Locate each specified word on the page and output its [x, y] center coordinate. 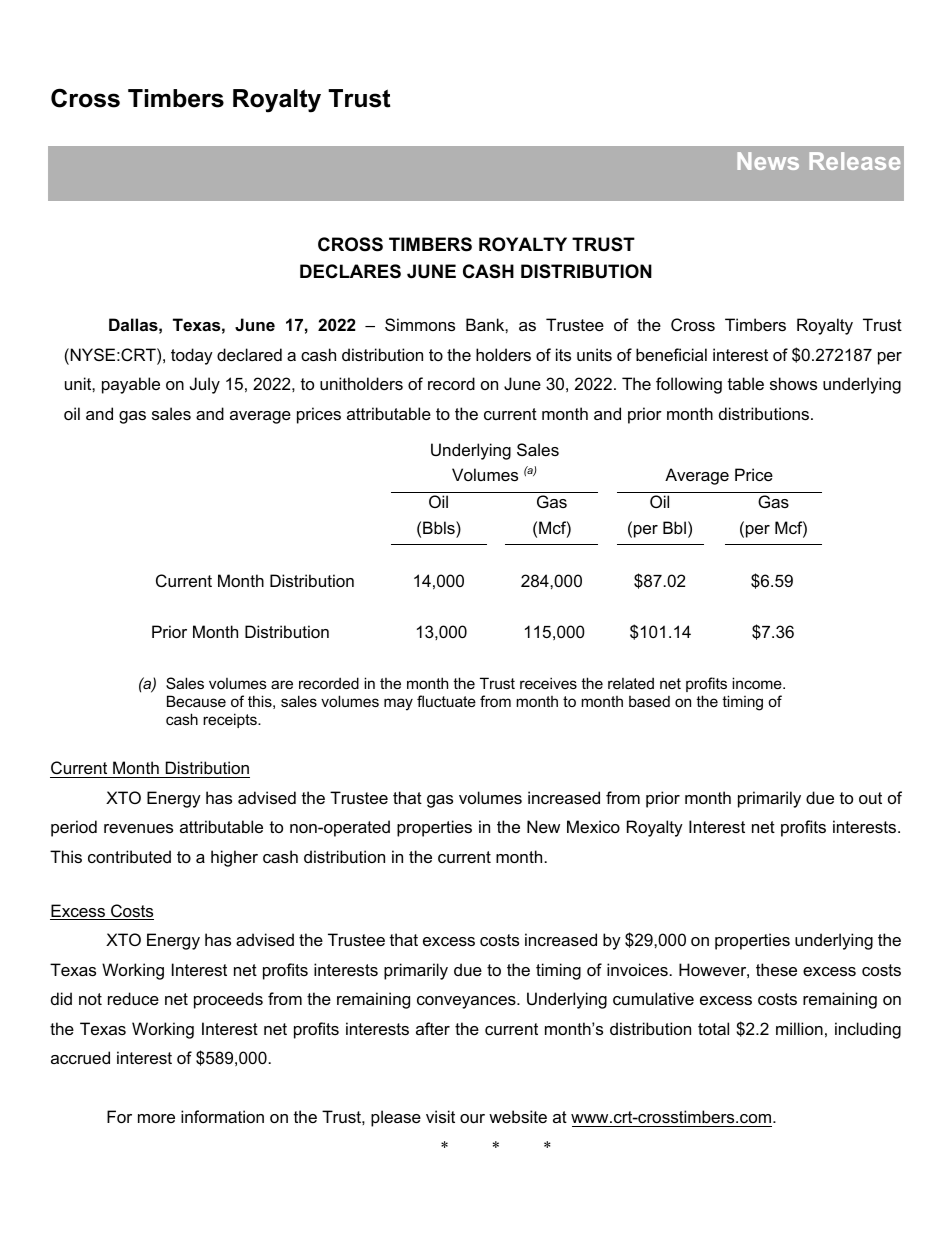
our [472, 1118]
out [870, 798]
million [799, 1028]
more [156, 1118]
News [768, 161]
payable [131, 385]
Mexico [593, 826]
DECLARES [350, 271]
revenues [138, 828]
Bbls [440, 527]
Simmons [420, 324]
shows [793, 383]
